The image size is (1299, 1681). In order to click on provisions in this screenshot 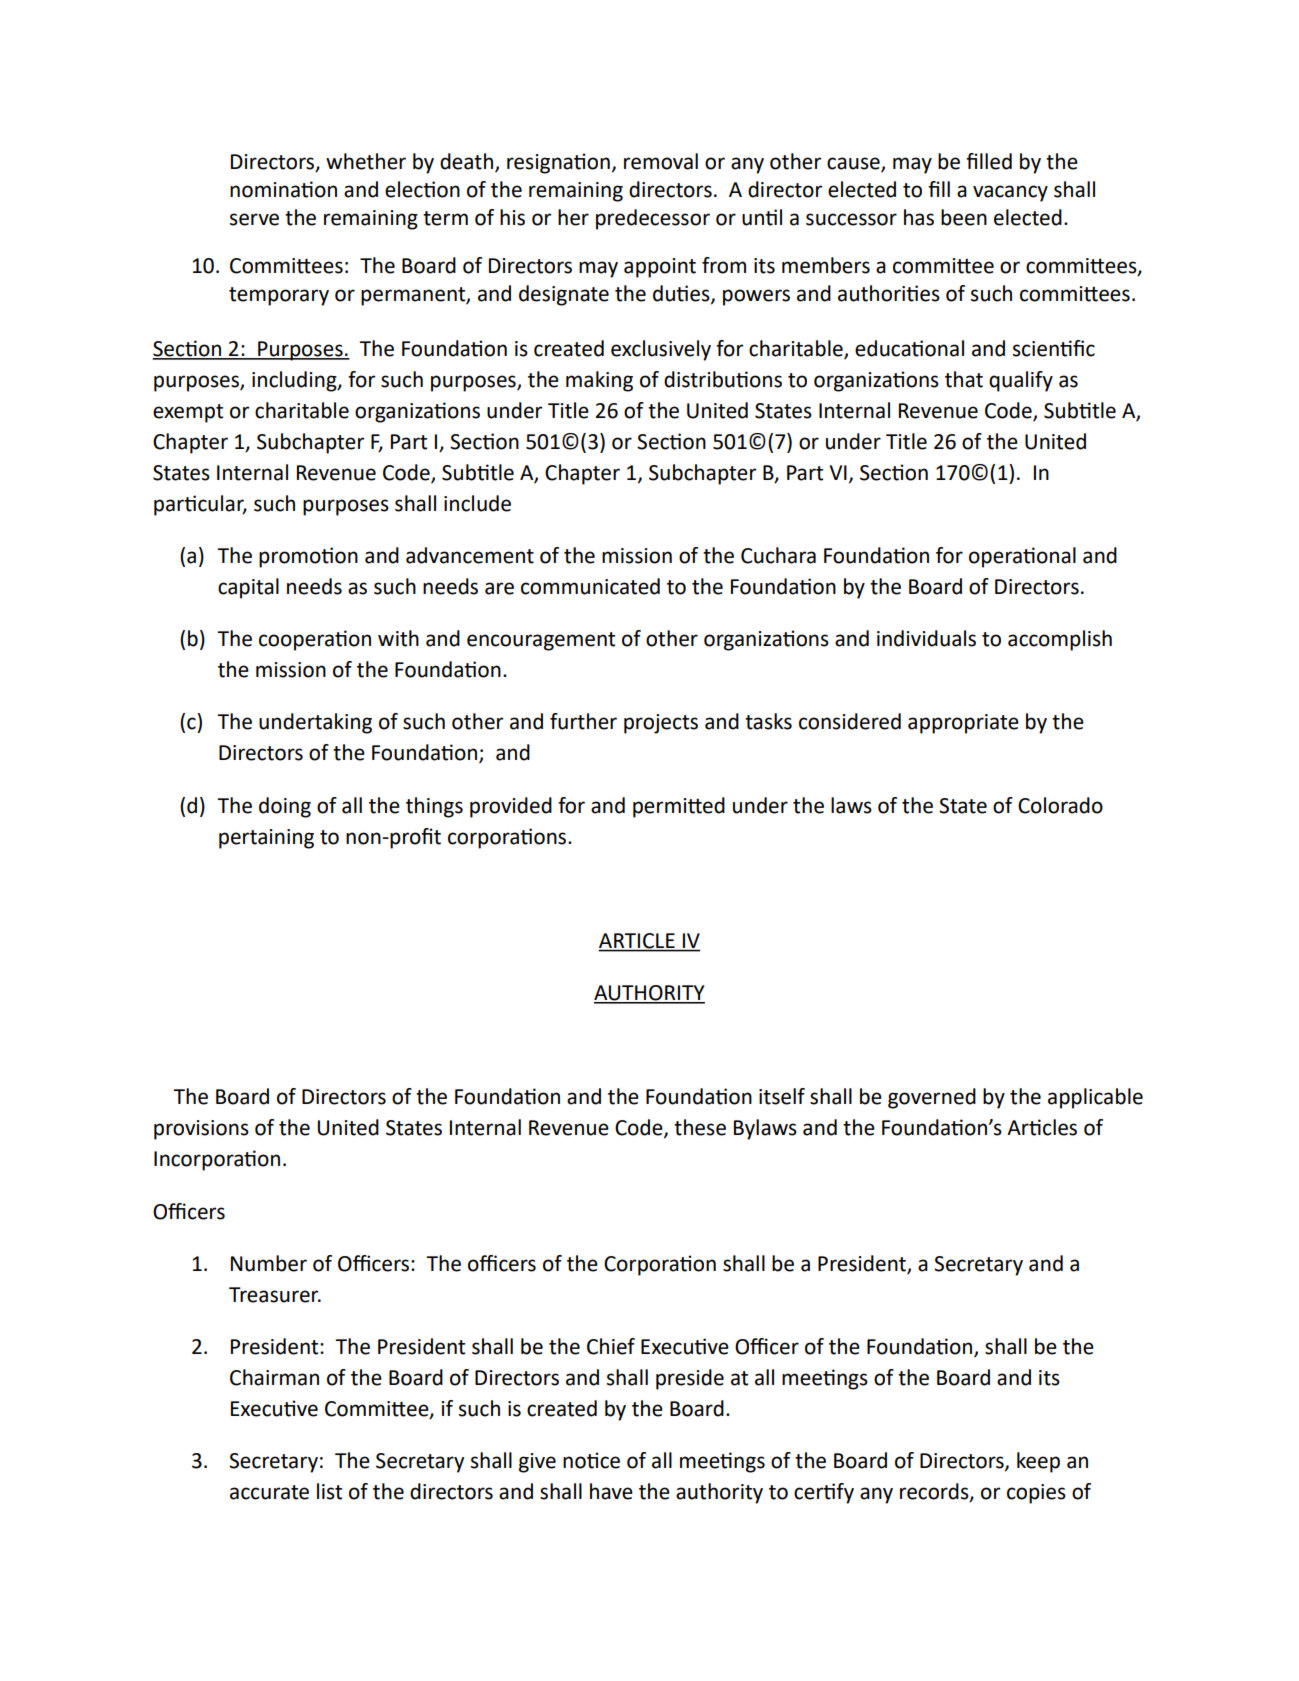, I will do `click(201, 1130)`.
